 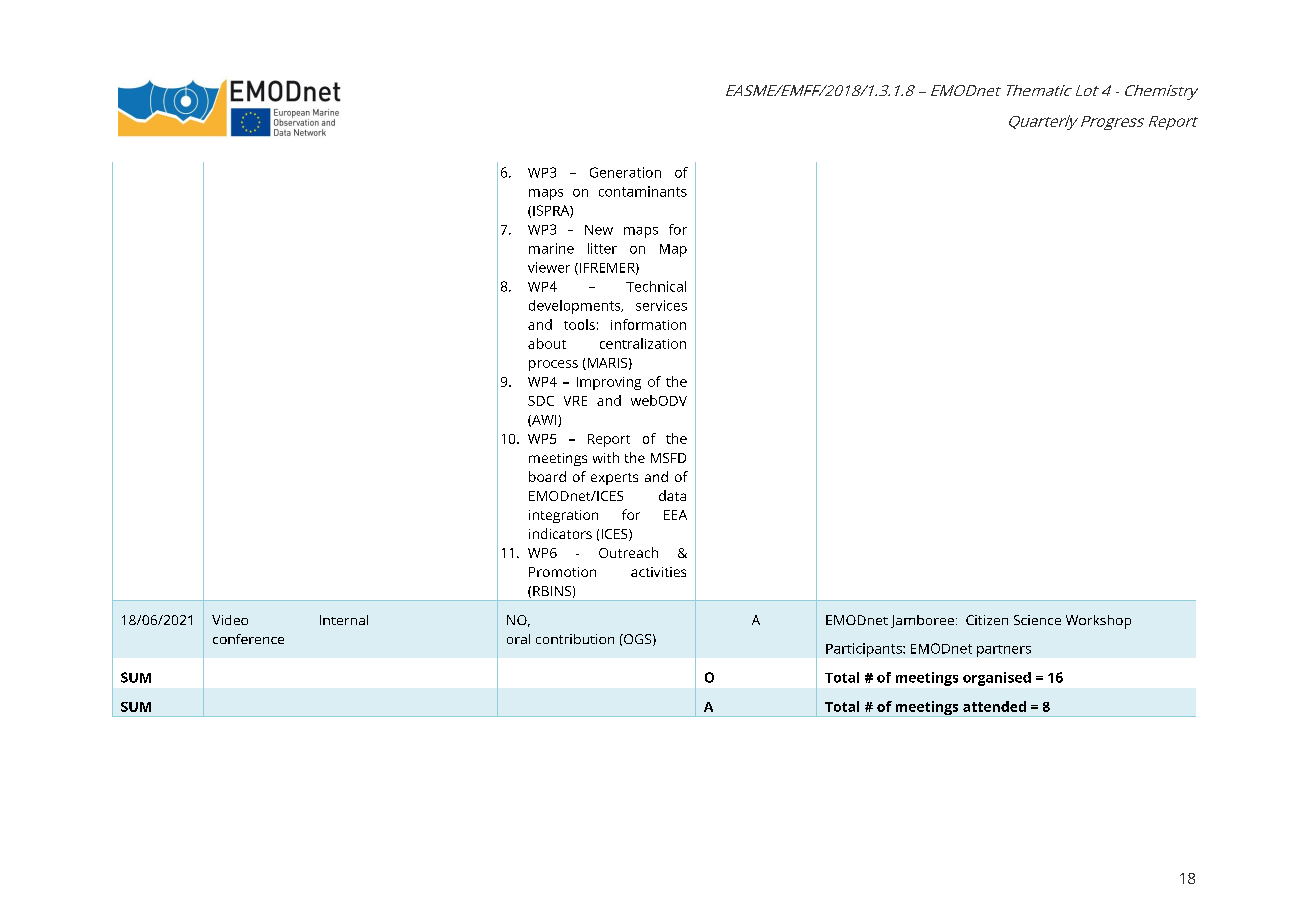 What do you see at coordinates (625, 172) in the screenshot?
I see `Generation` at bounding box center [625, 172].
